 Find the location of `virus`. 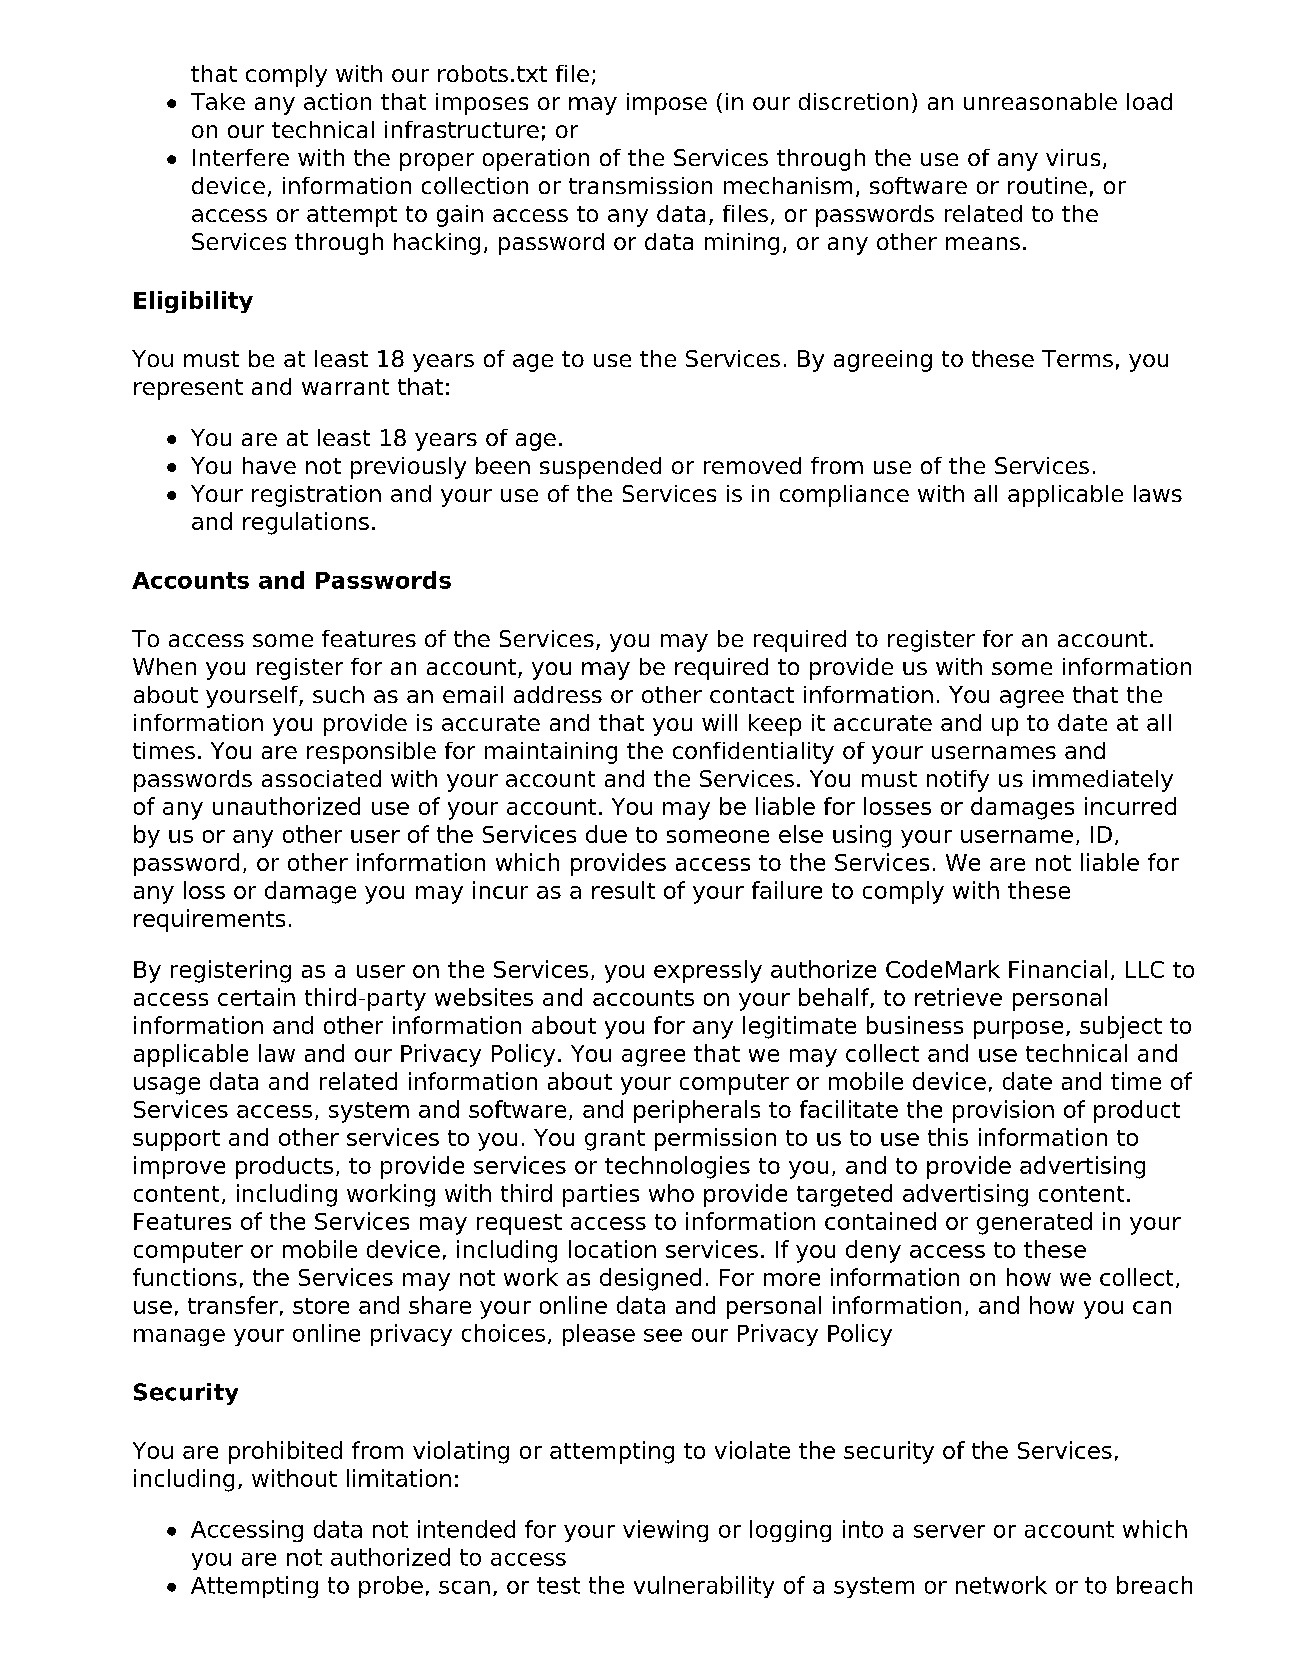

virus is located at coordinates (1073, 157).
